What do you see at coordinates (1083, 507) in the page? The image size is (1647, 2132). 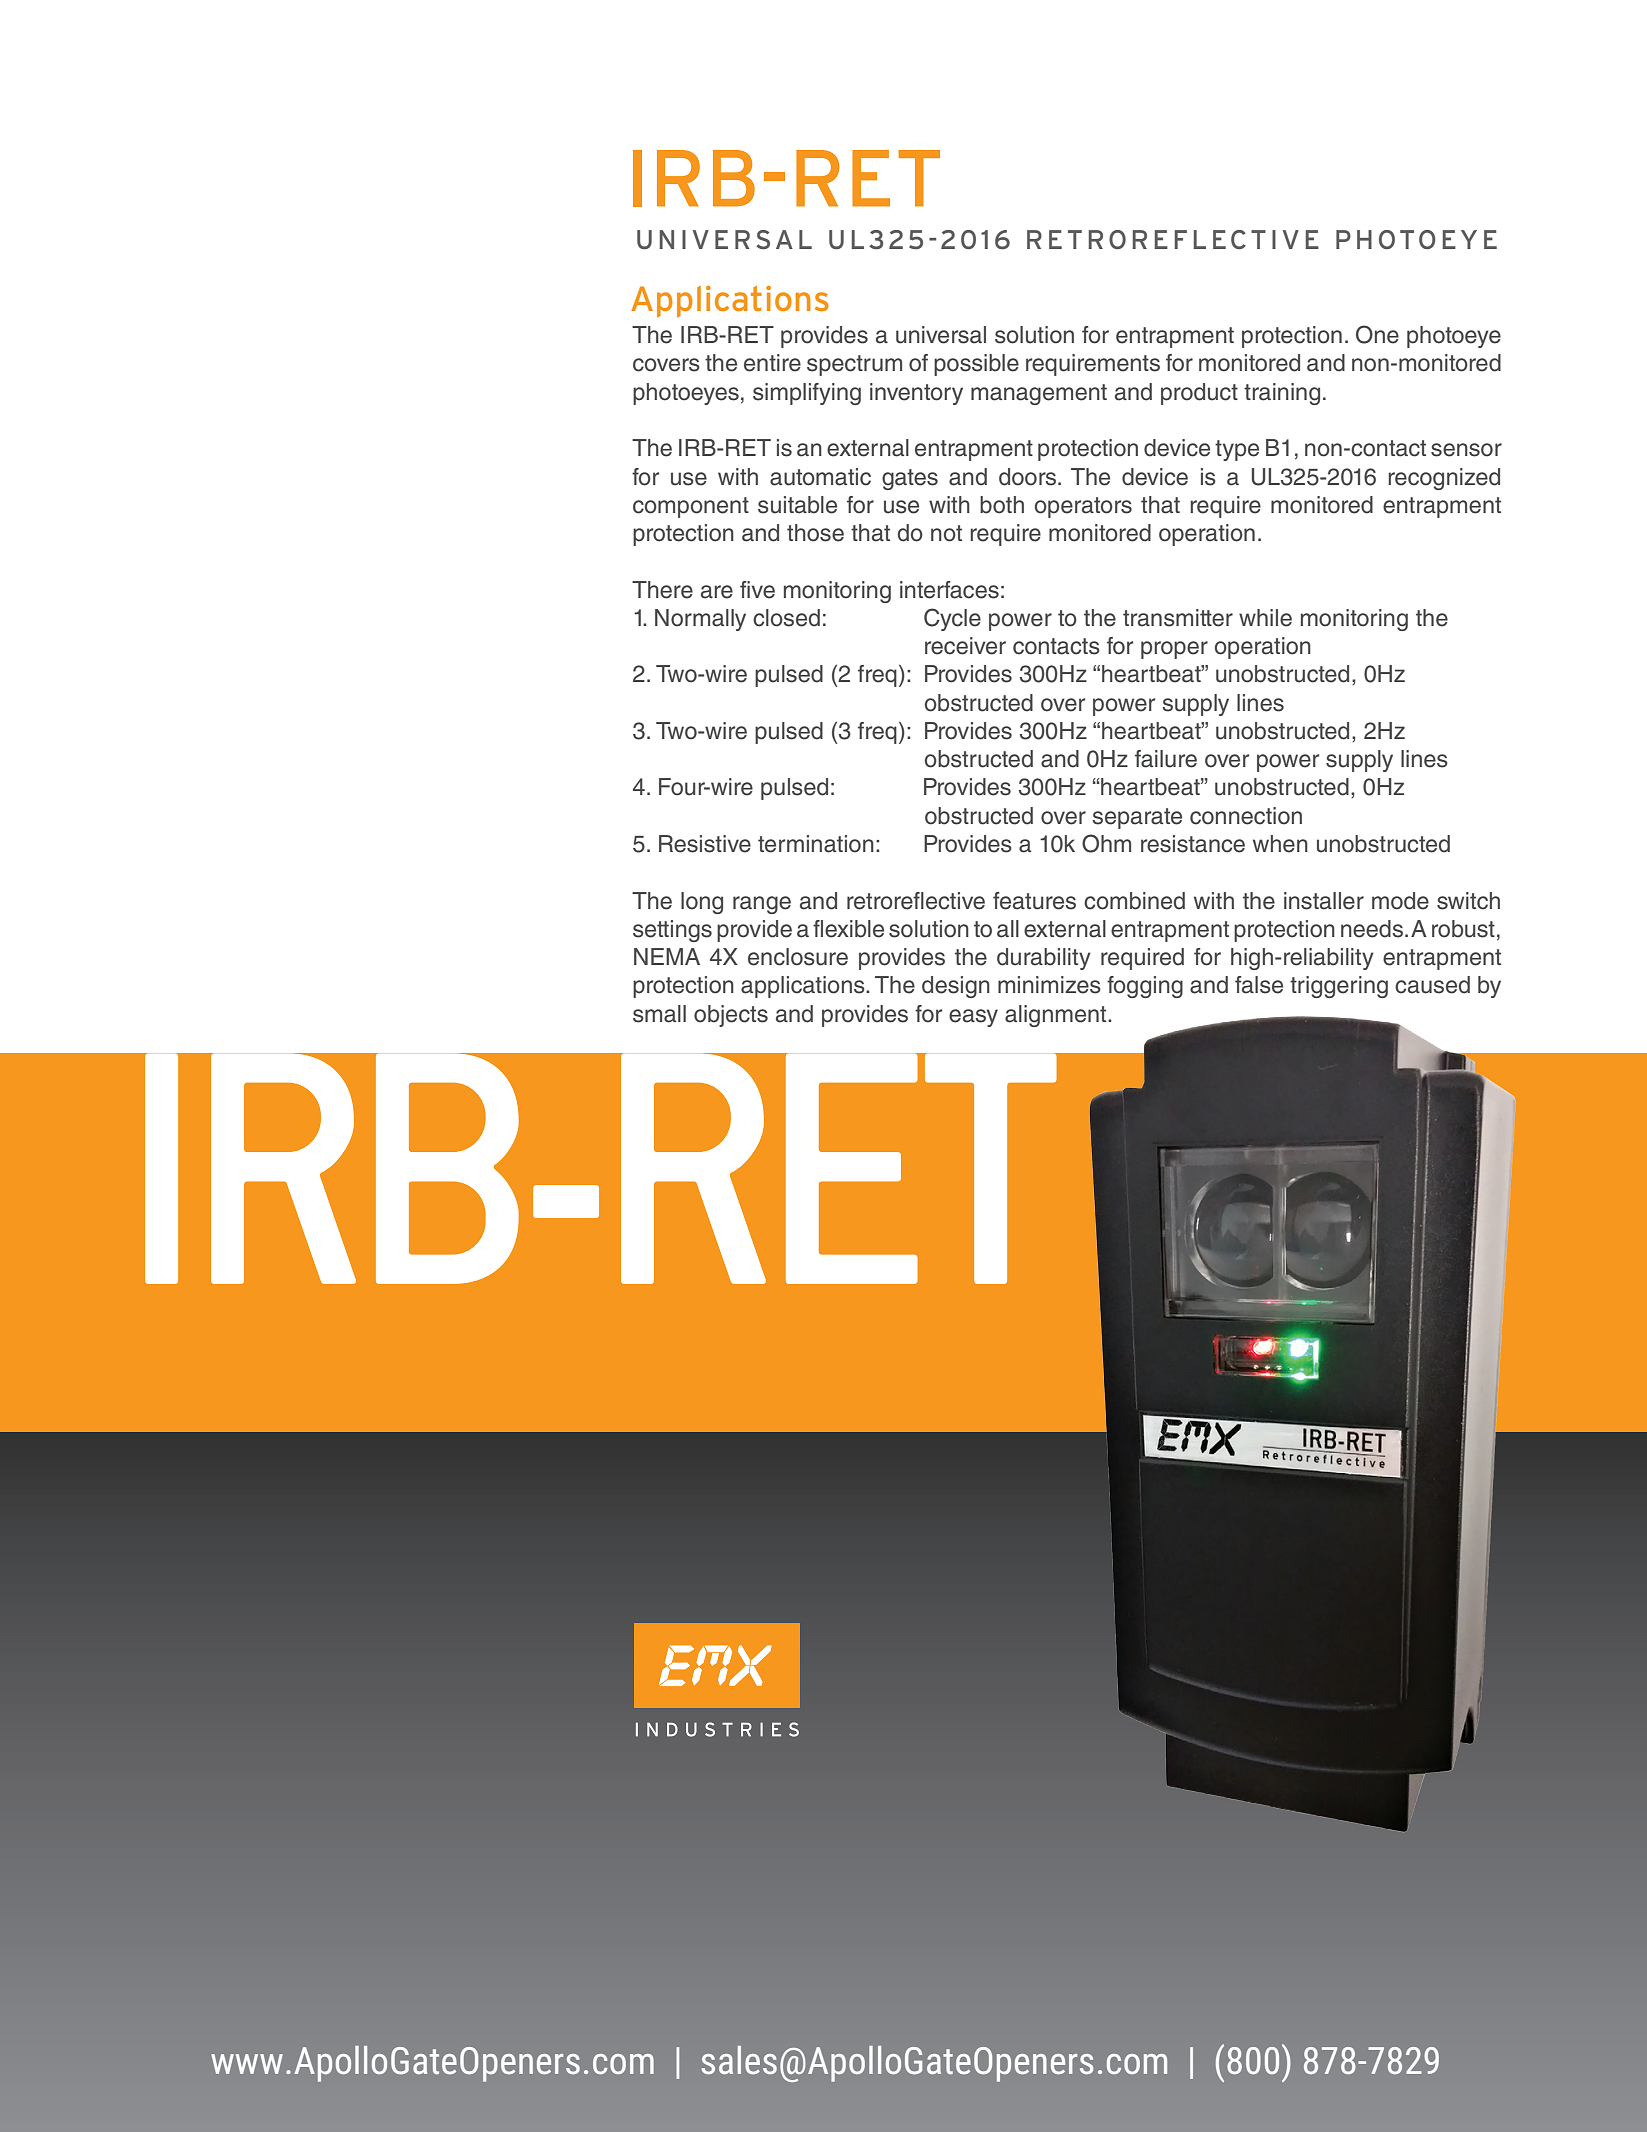 I see `operators` at bounding box center [1083, 507].
